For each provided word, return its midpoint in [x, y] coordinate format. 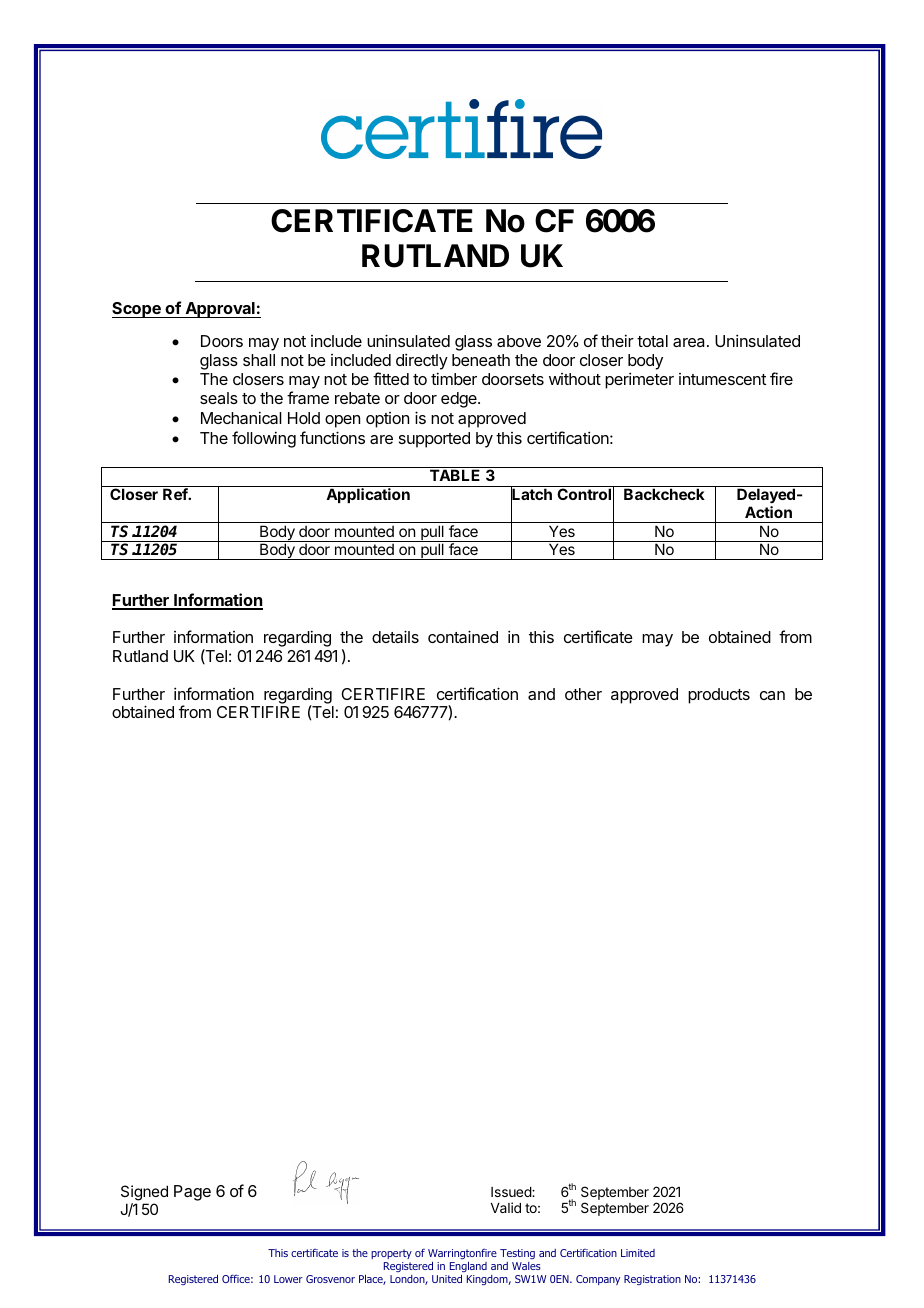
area [690, 342]
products [719, 696]
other [583, 694]
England [468, 1267]
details [395, 636]
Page [192, 1193]
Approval [220, 310]
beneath [481, 360]
